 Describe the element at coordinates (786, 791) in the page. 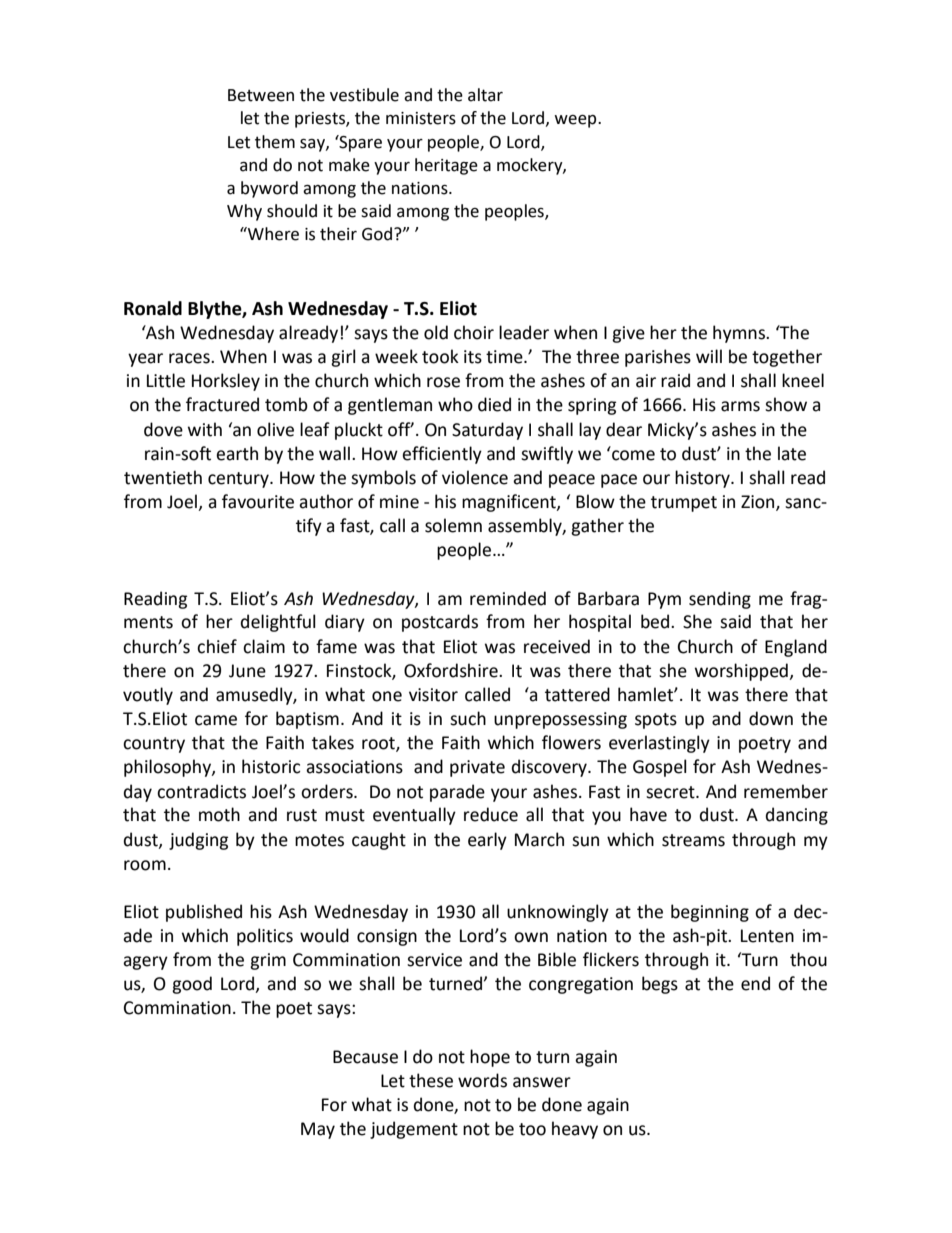

I see `remember` at that location.
